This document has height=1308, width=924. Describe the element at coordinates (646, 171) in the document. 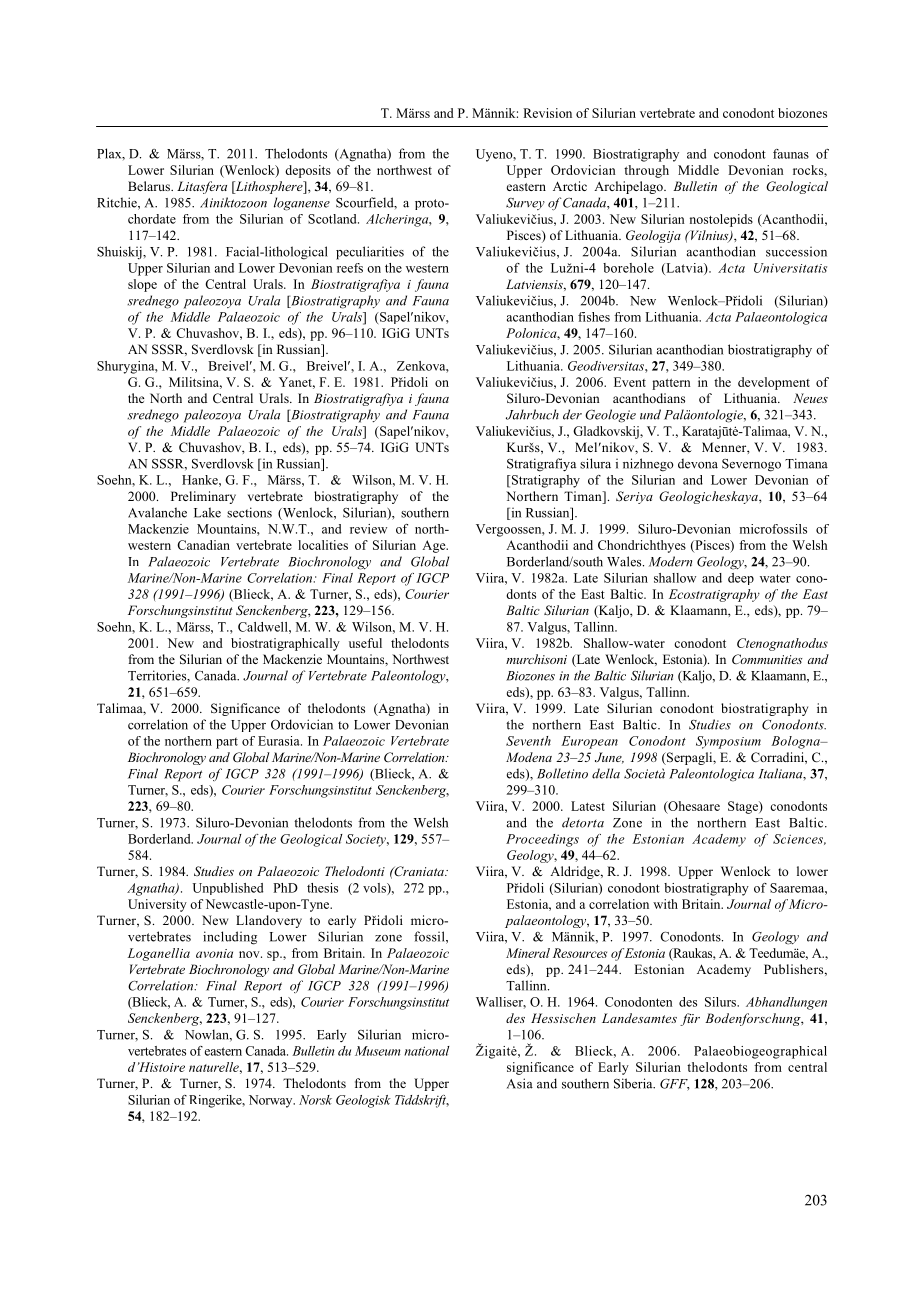

I see `through` at that location.
